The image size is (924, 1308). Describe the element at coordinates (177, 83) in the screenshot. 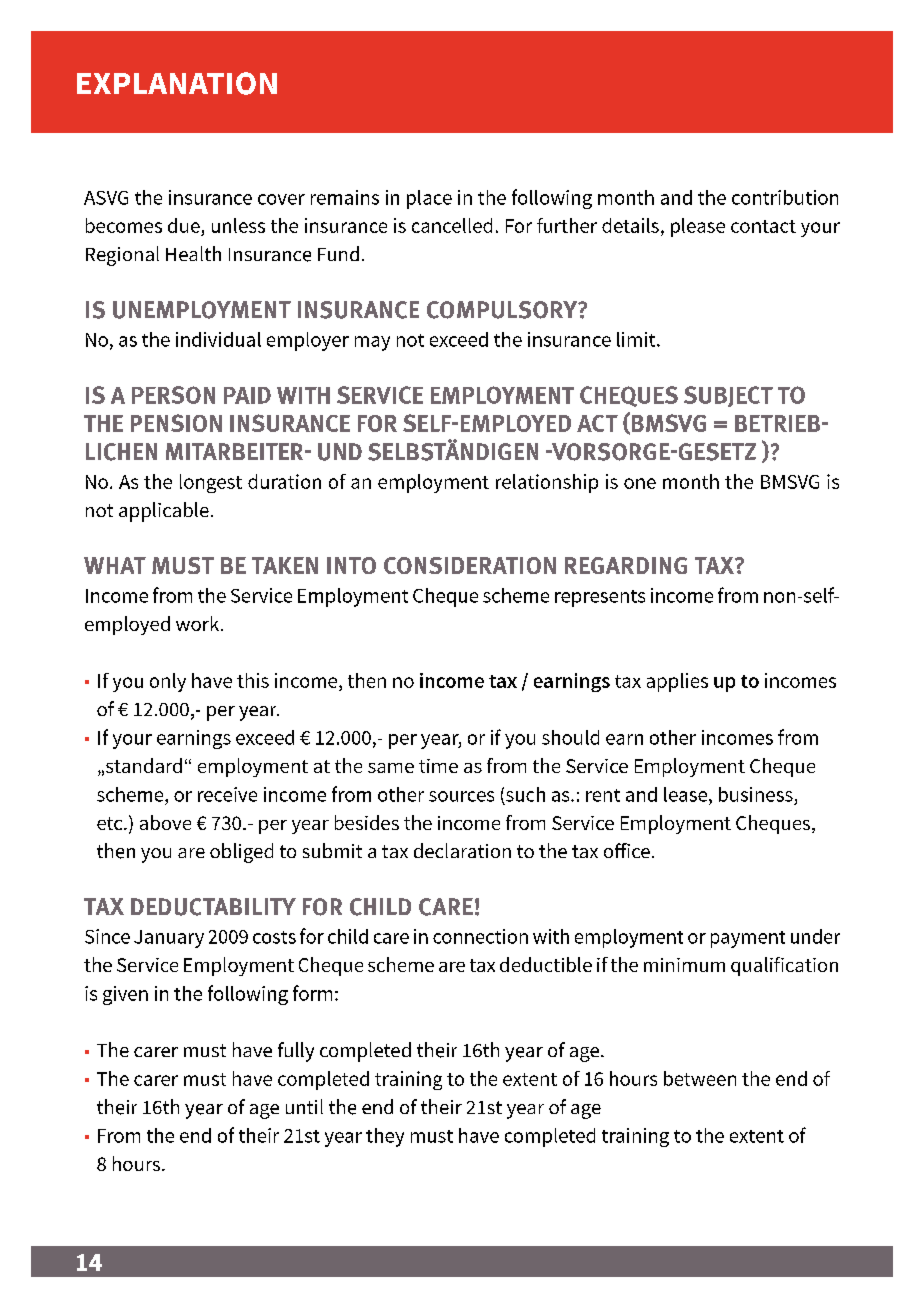

I see `EXPLANATION` at that location.
